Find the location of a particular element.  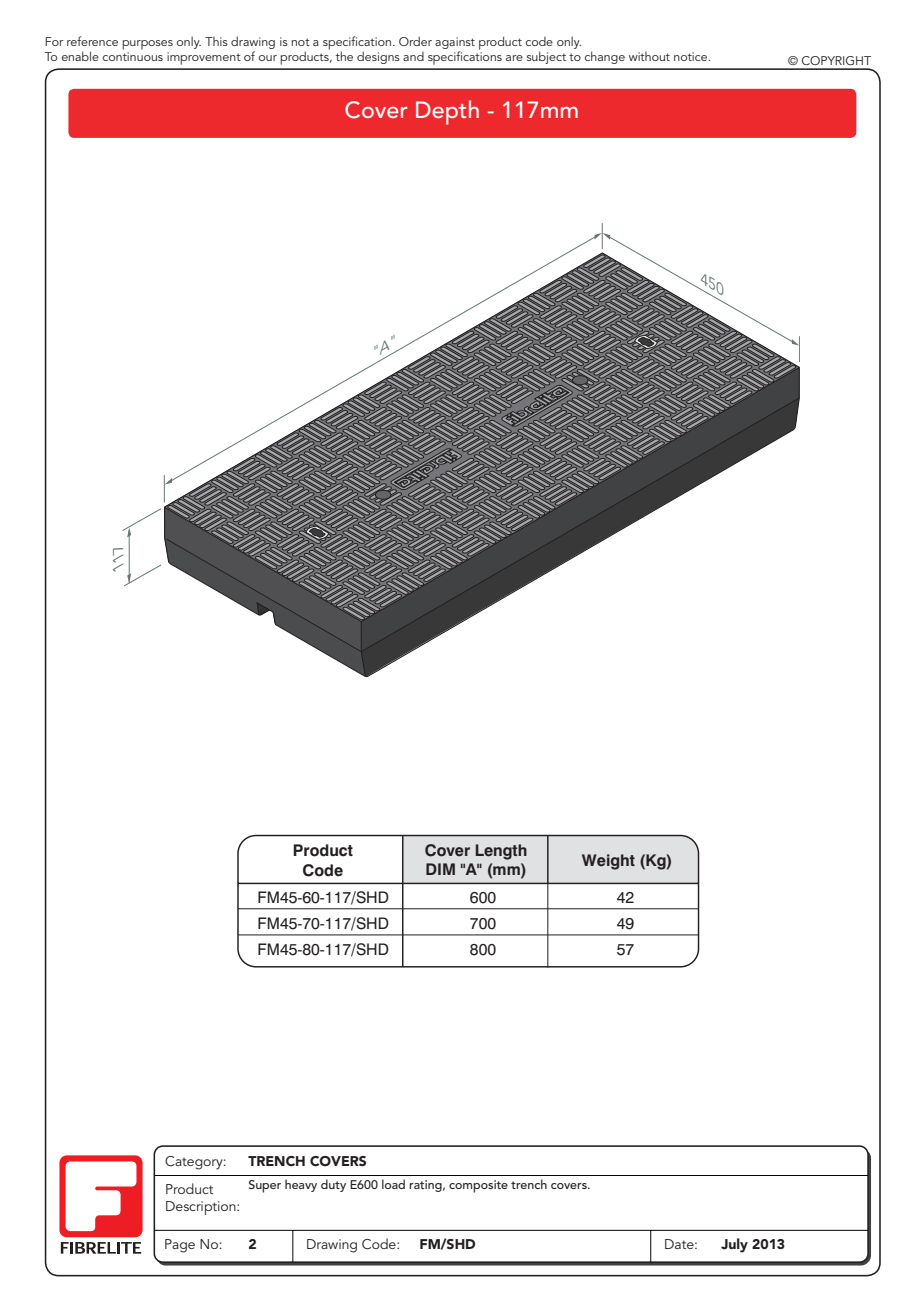

and is located at coordinates (413, 56).
